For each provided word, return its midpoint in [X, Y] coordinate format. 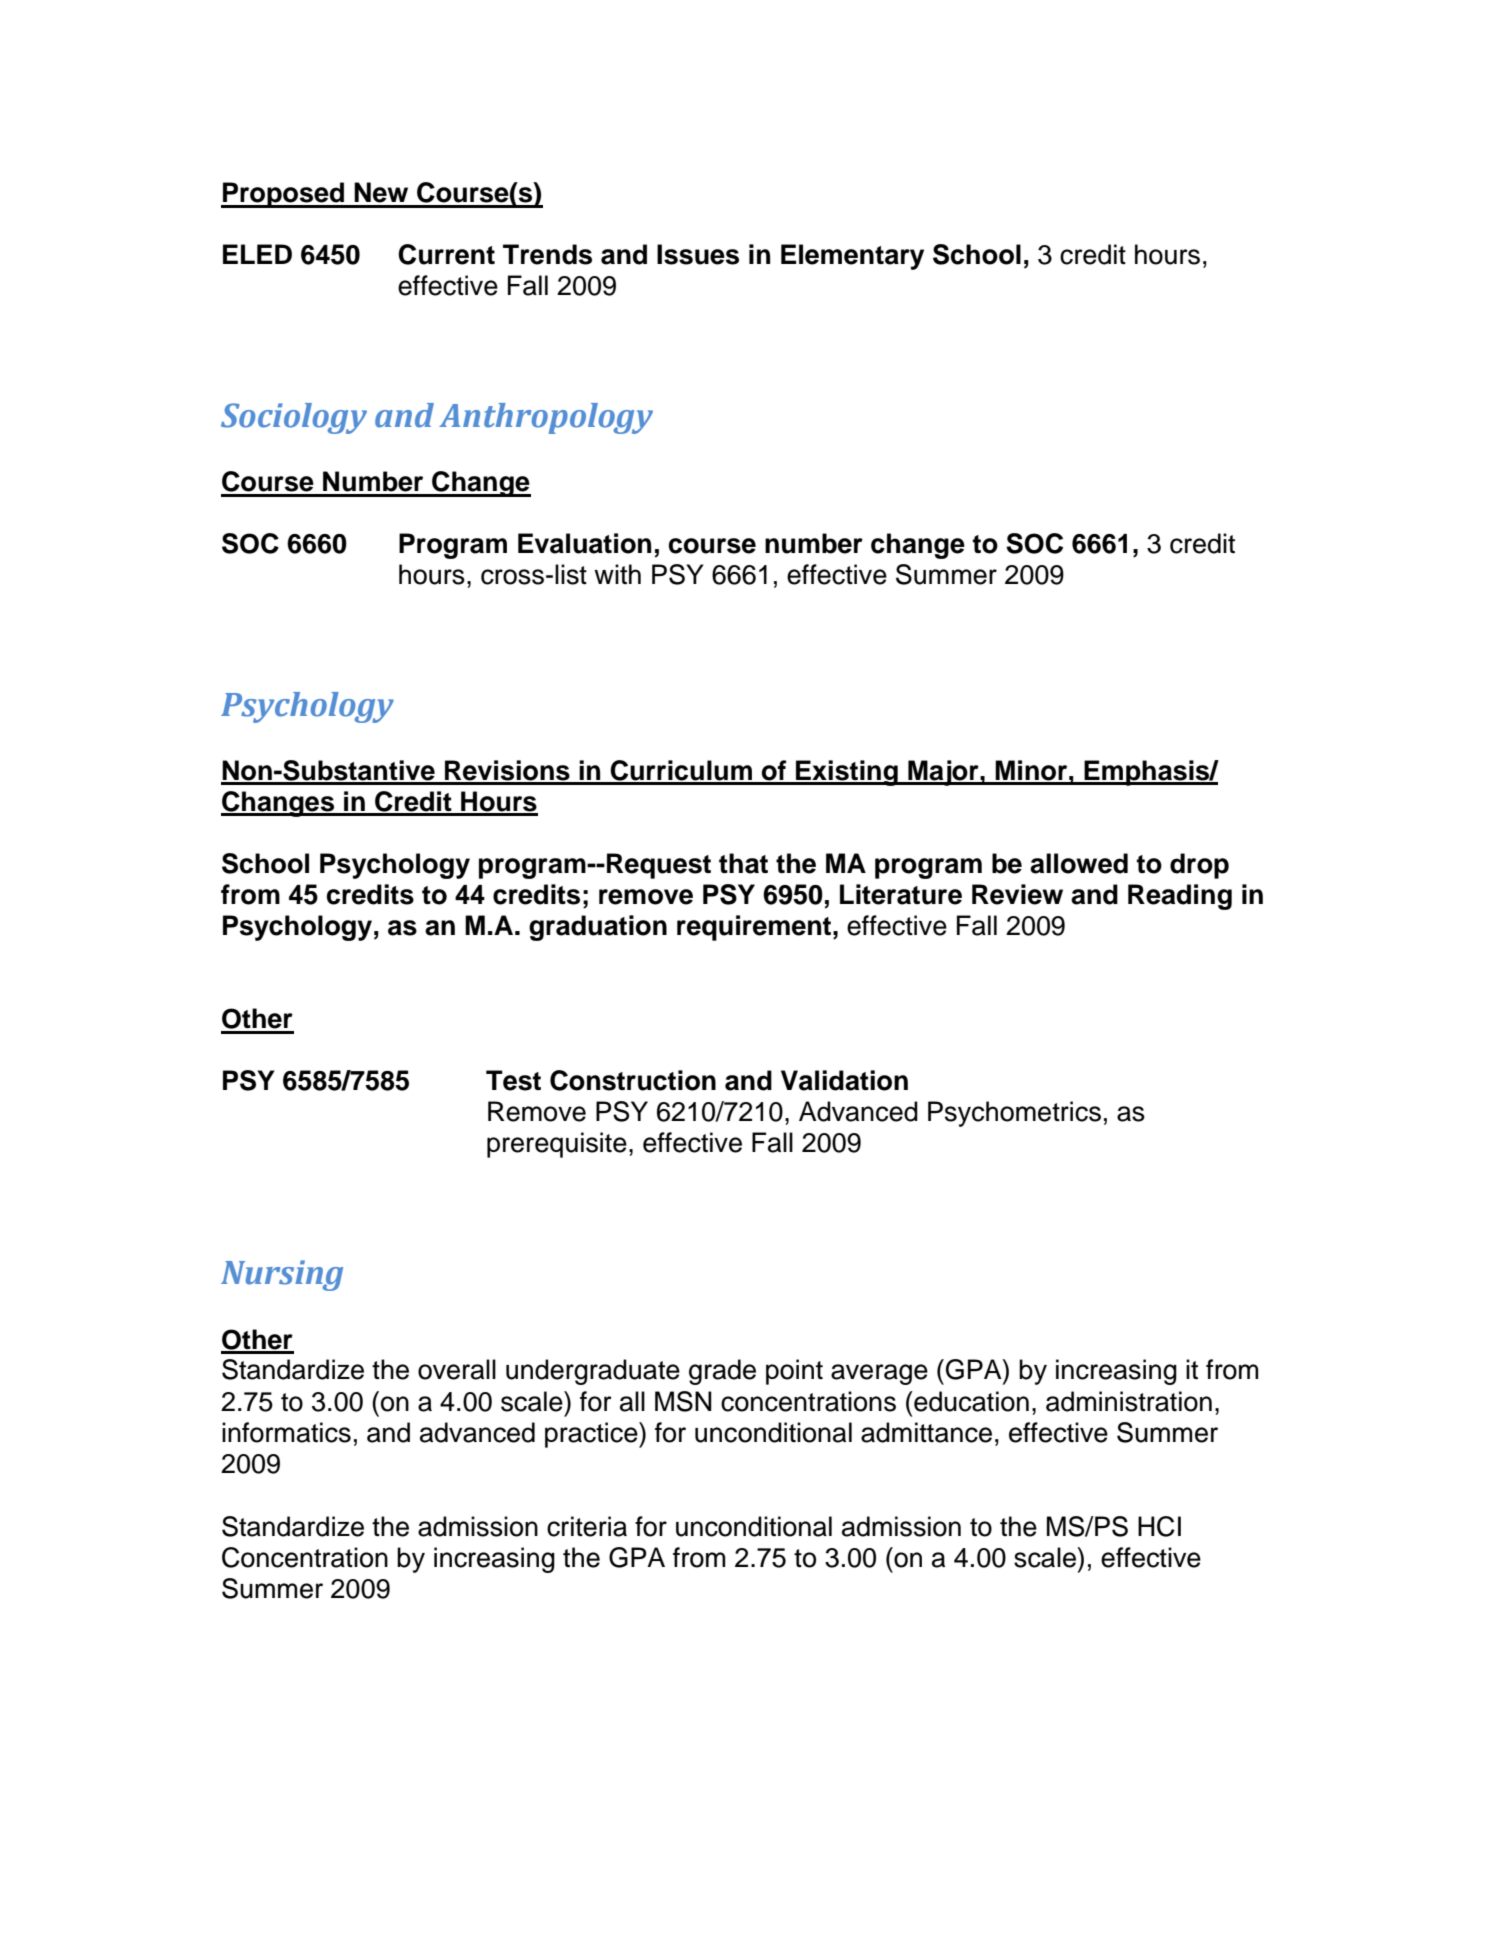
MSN [683, 1401]
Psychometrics [1014, 1114]
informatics [286, 1432]
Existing [847, 773]
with [617, 574]
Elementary [852, 257]
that [743, 863]
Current [446, 254]
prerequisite [557, 1145]
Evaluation [584, 543]
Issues [698, 254]
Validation [844, 1080]
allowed [1079, 863]
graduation [598, 928]
